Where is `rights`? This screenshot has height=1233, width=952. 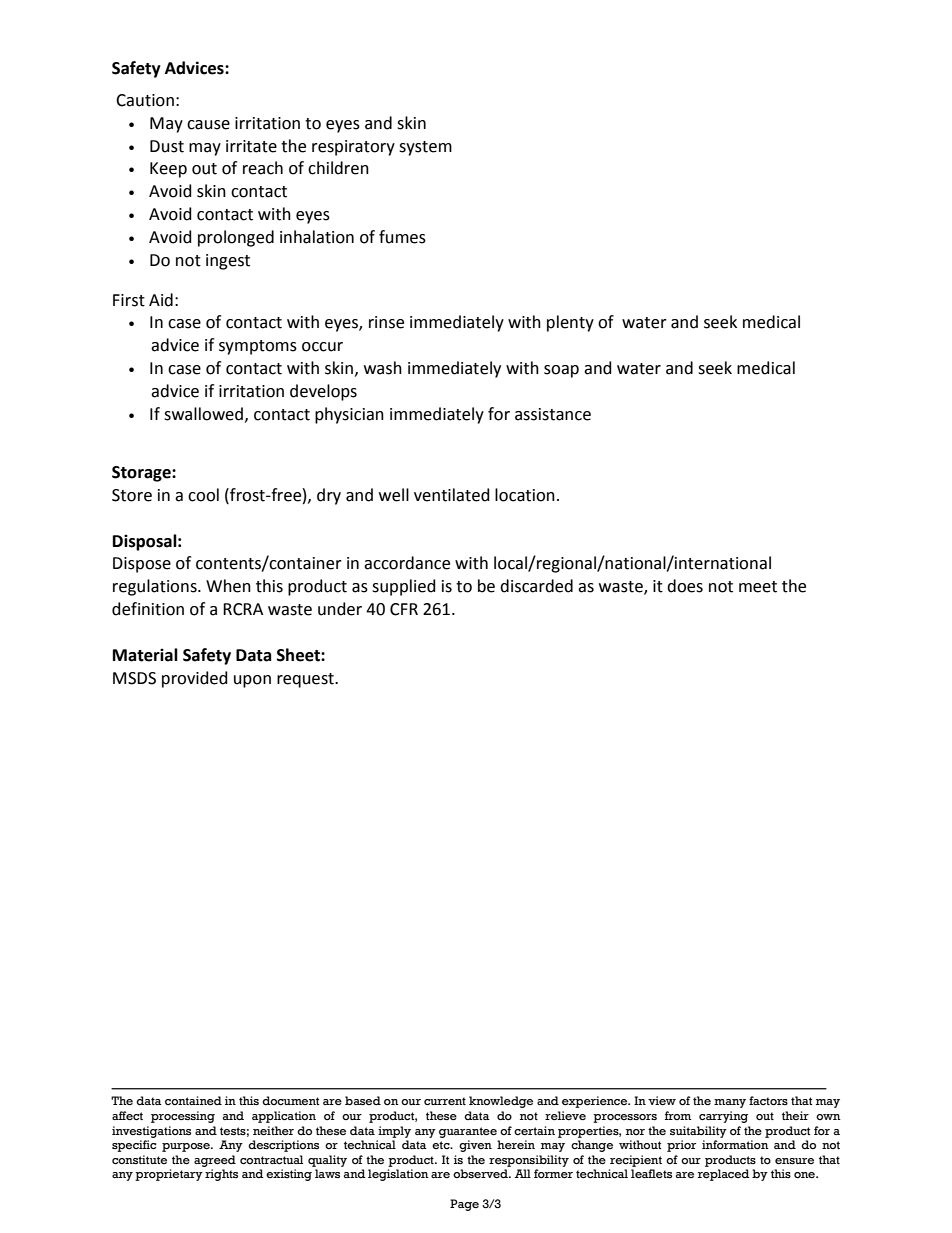
rights is located at coordinates (221, 1175).
